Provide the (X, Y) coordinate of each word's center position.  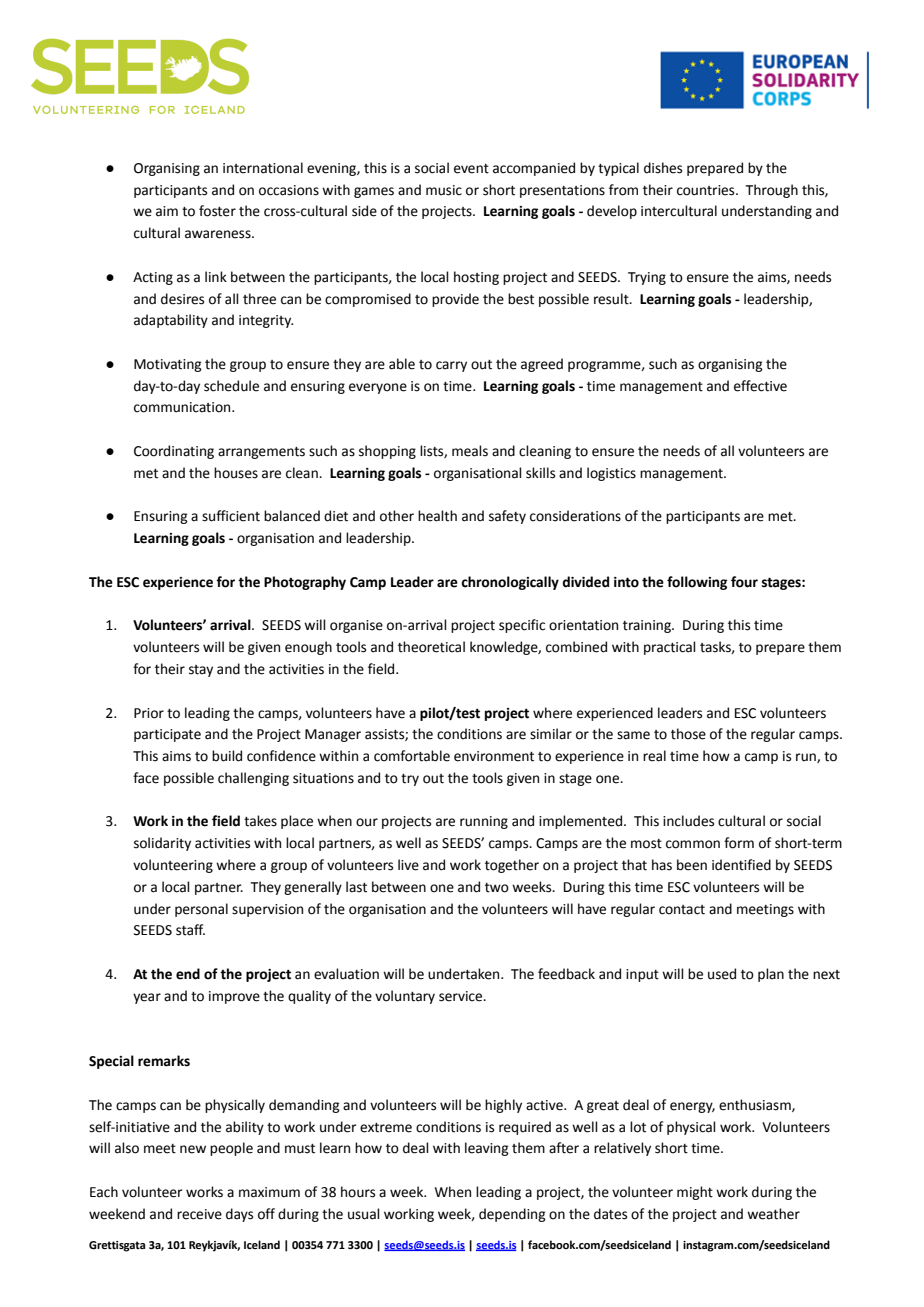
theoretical (431, 647)
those (688, 734)
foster (217, 211)
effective (760, 386)
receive (199, 1214)
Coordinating (174, 452)
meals (470, 451)
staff (190, 930)
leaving (487, 1149)
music (444, 190)
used (722, 974)
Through (771, 191)
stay (201, 671)
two (497, 888)
